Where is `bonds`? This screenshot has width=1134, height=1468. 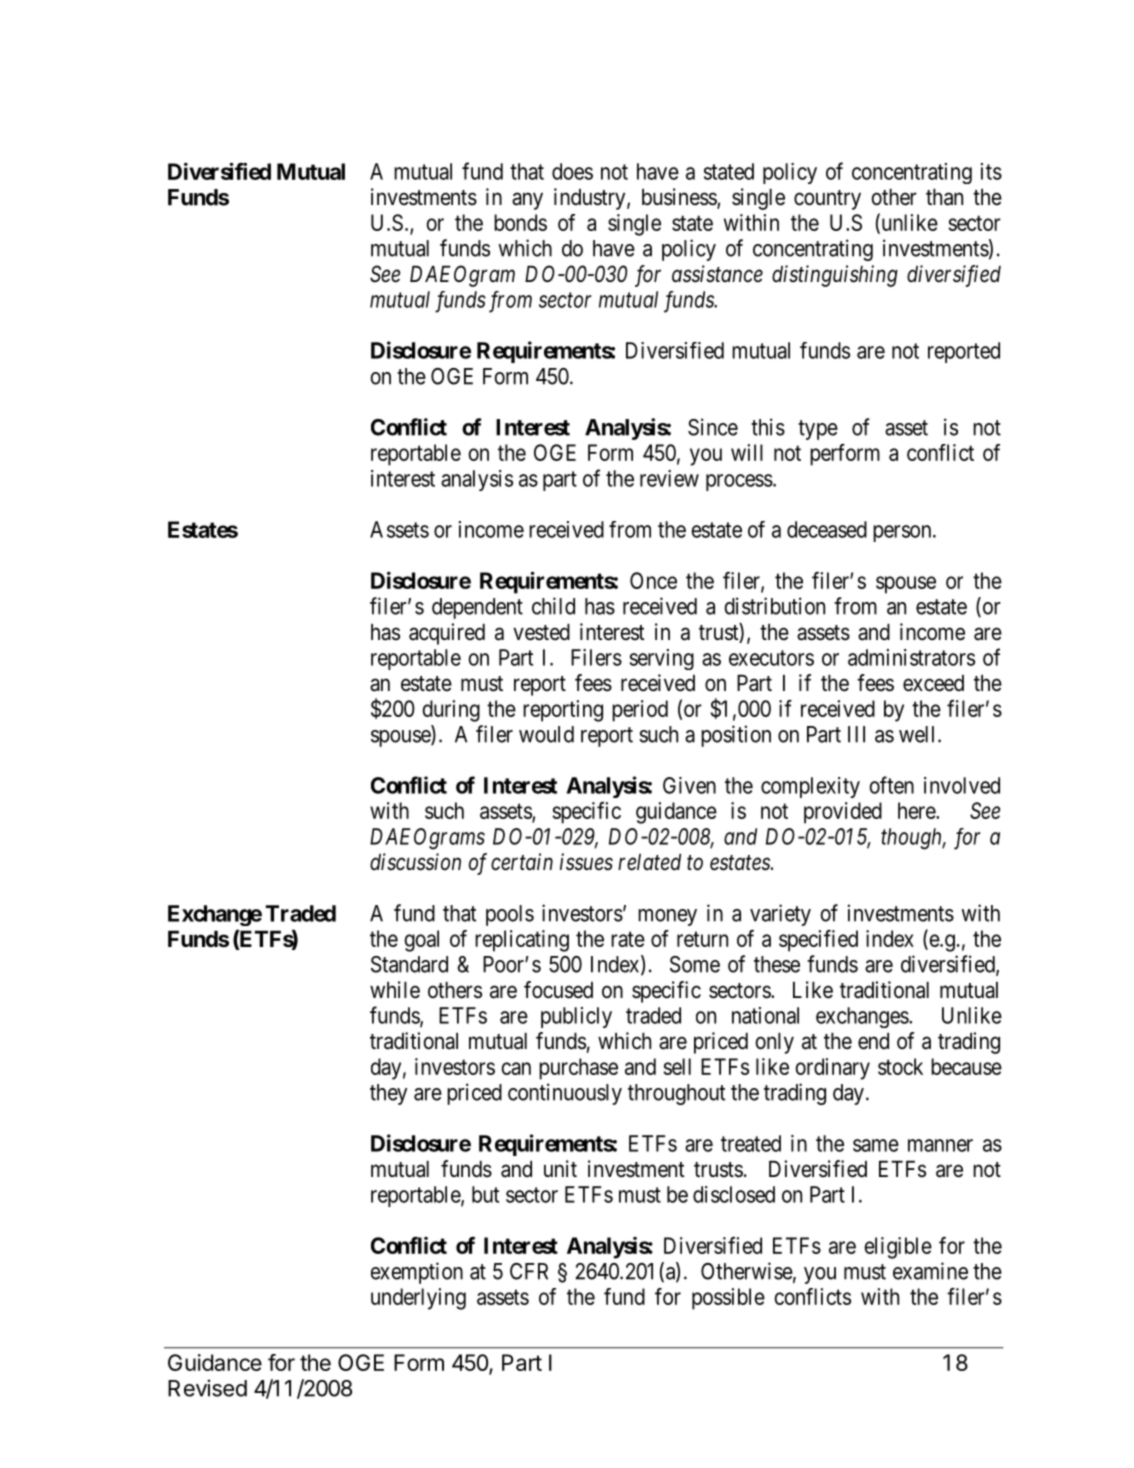 bonds is located at coordinates (520, 222).
